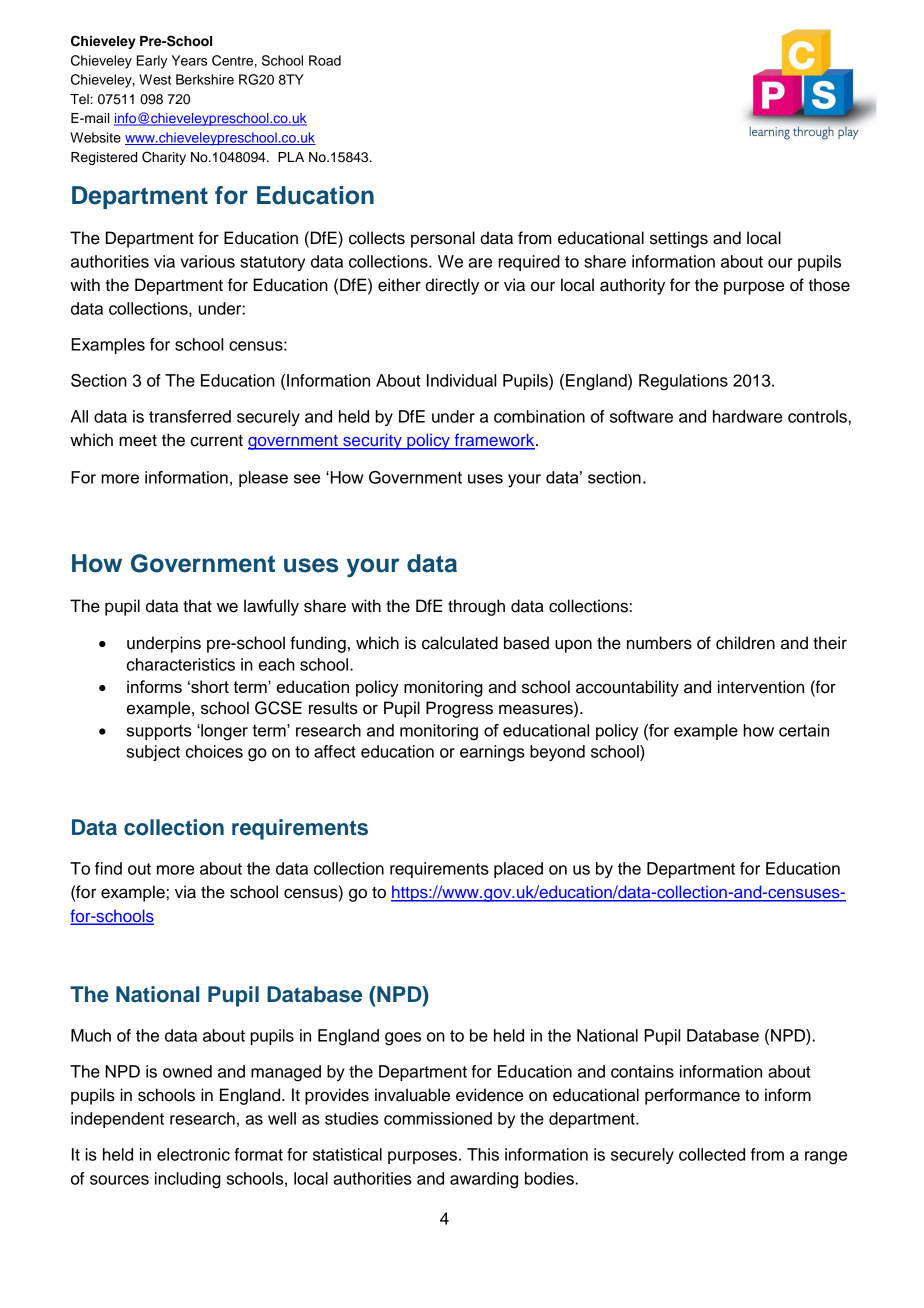 The height and width of the screenshot is (1308, 924). Describe the element at coordinates (679, 239) in the screenshot. I see `settings` at that location.
